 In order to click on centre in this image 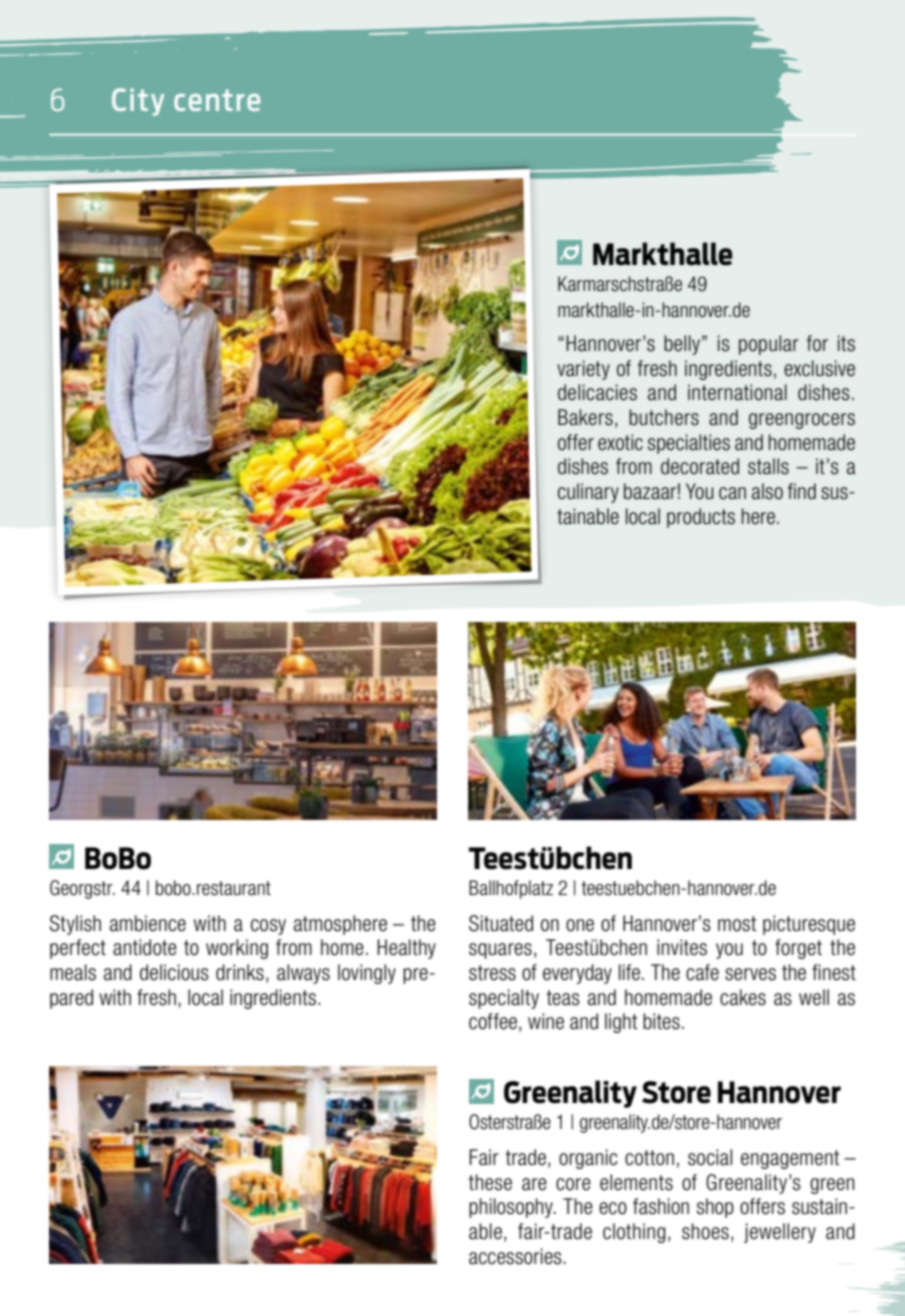, I will do `click(217, 100)`.
